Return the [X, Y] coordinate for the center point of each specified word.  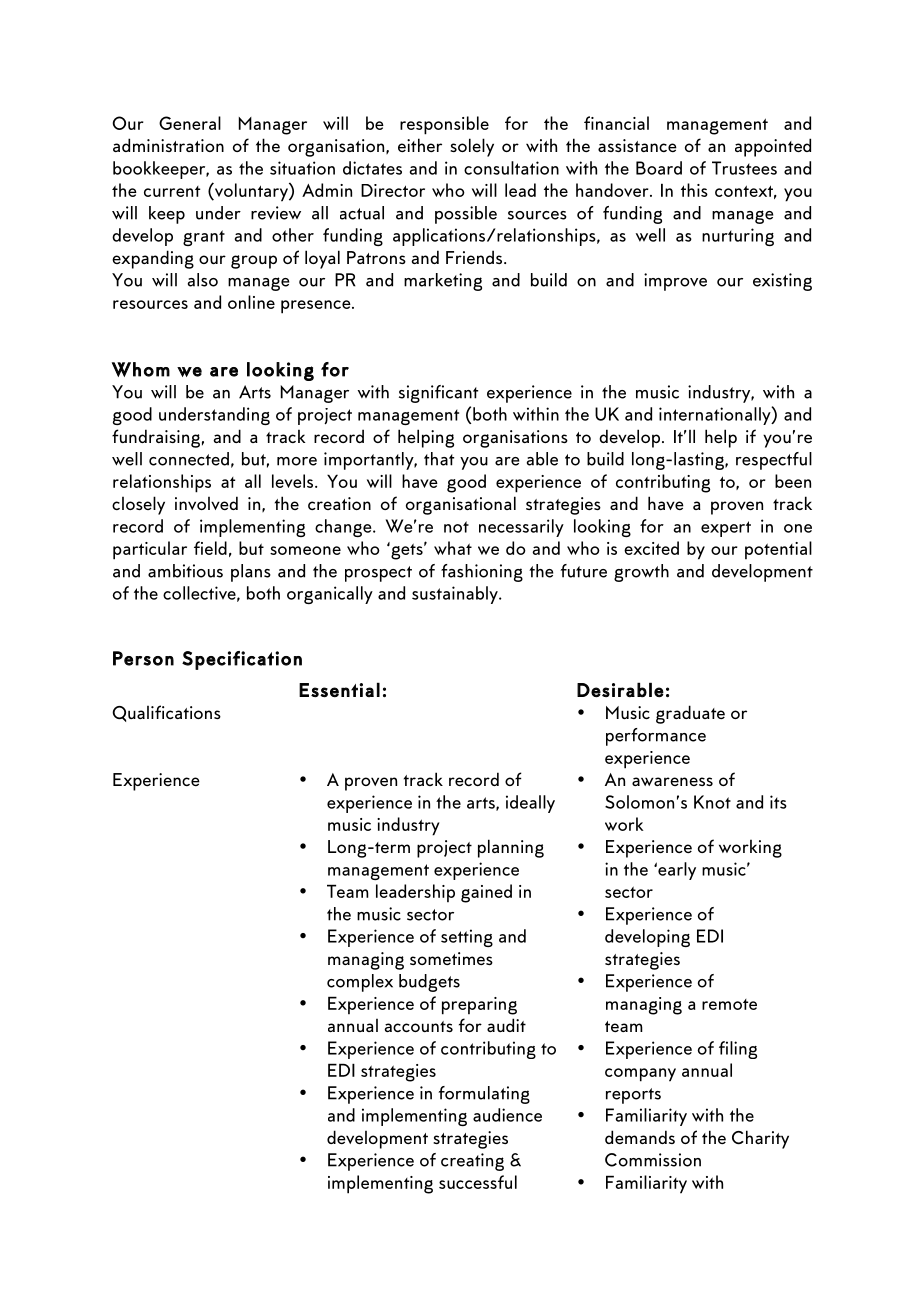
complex [360, 983]
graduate [690, 714]
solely [472, 147]
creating [472, 1162]
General [190, 123]
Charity [760, 1139]
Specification [242, 660]
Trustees [744, 168]
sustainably [456, 595]
